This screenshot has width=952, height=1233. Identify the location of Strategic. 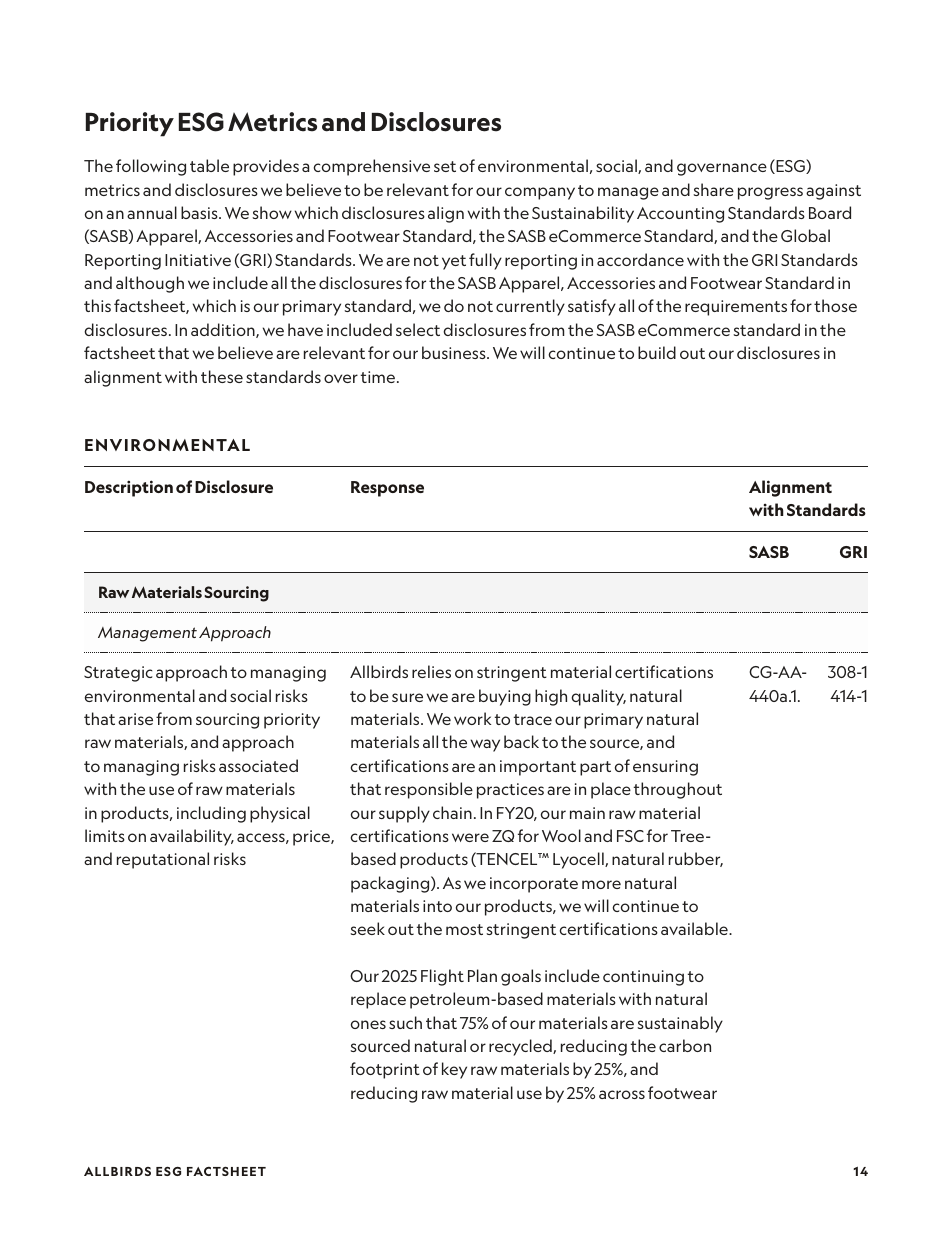
(118, 674).
